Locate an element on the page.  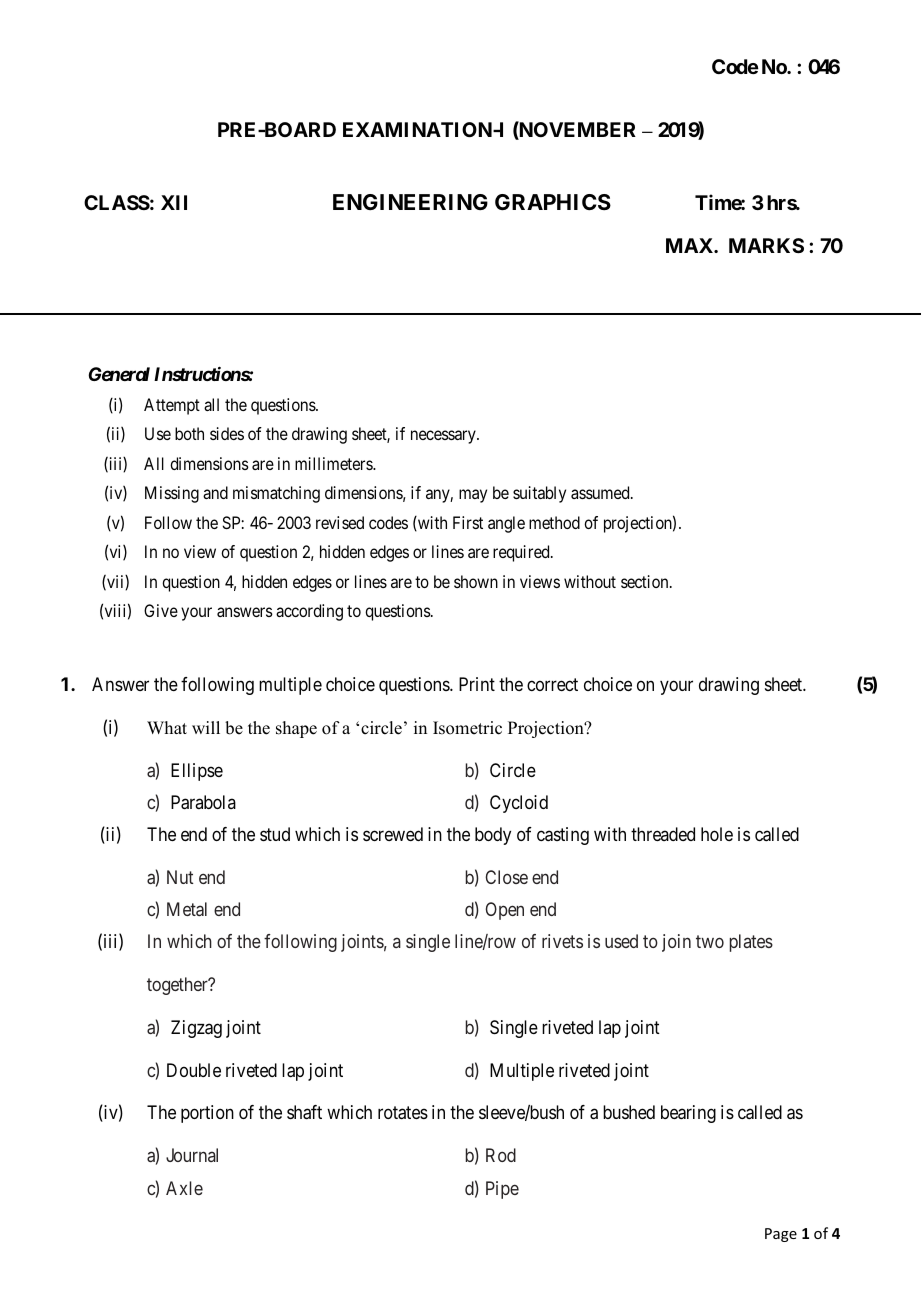
and is located at coordinates (215, 492).
